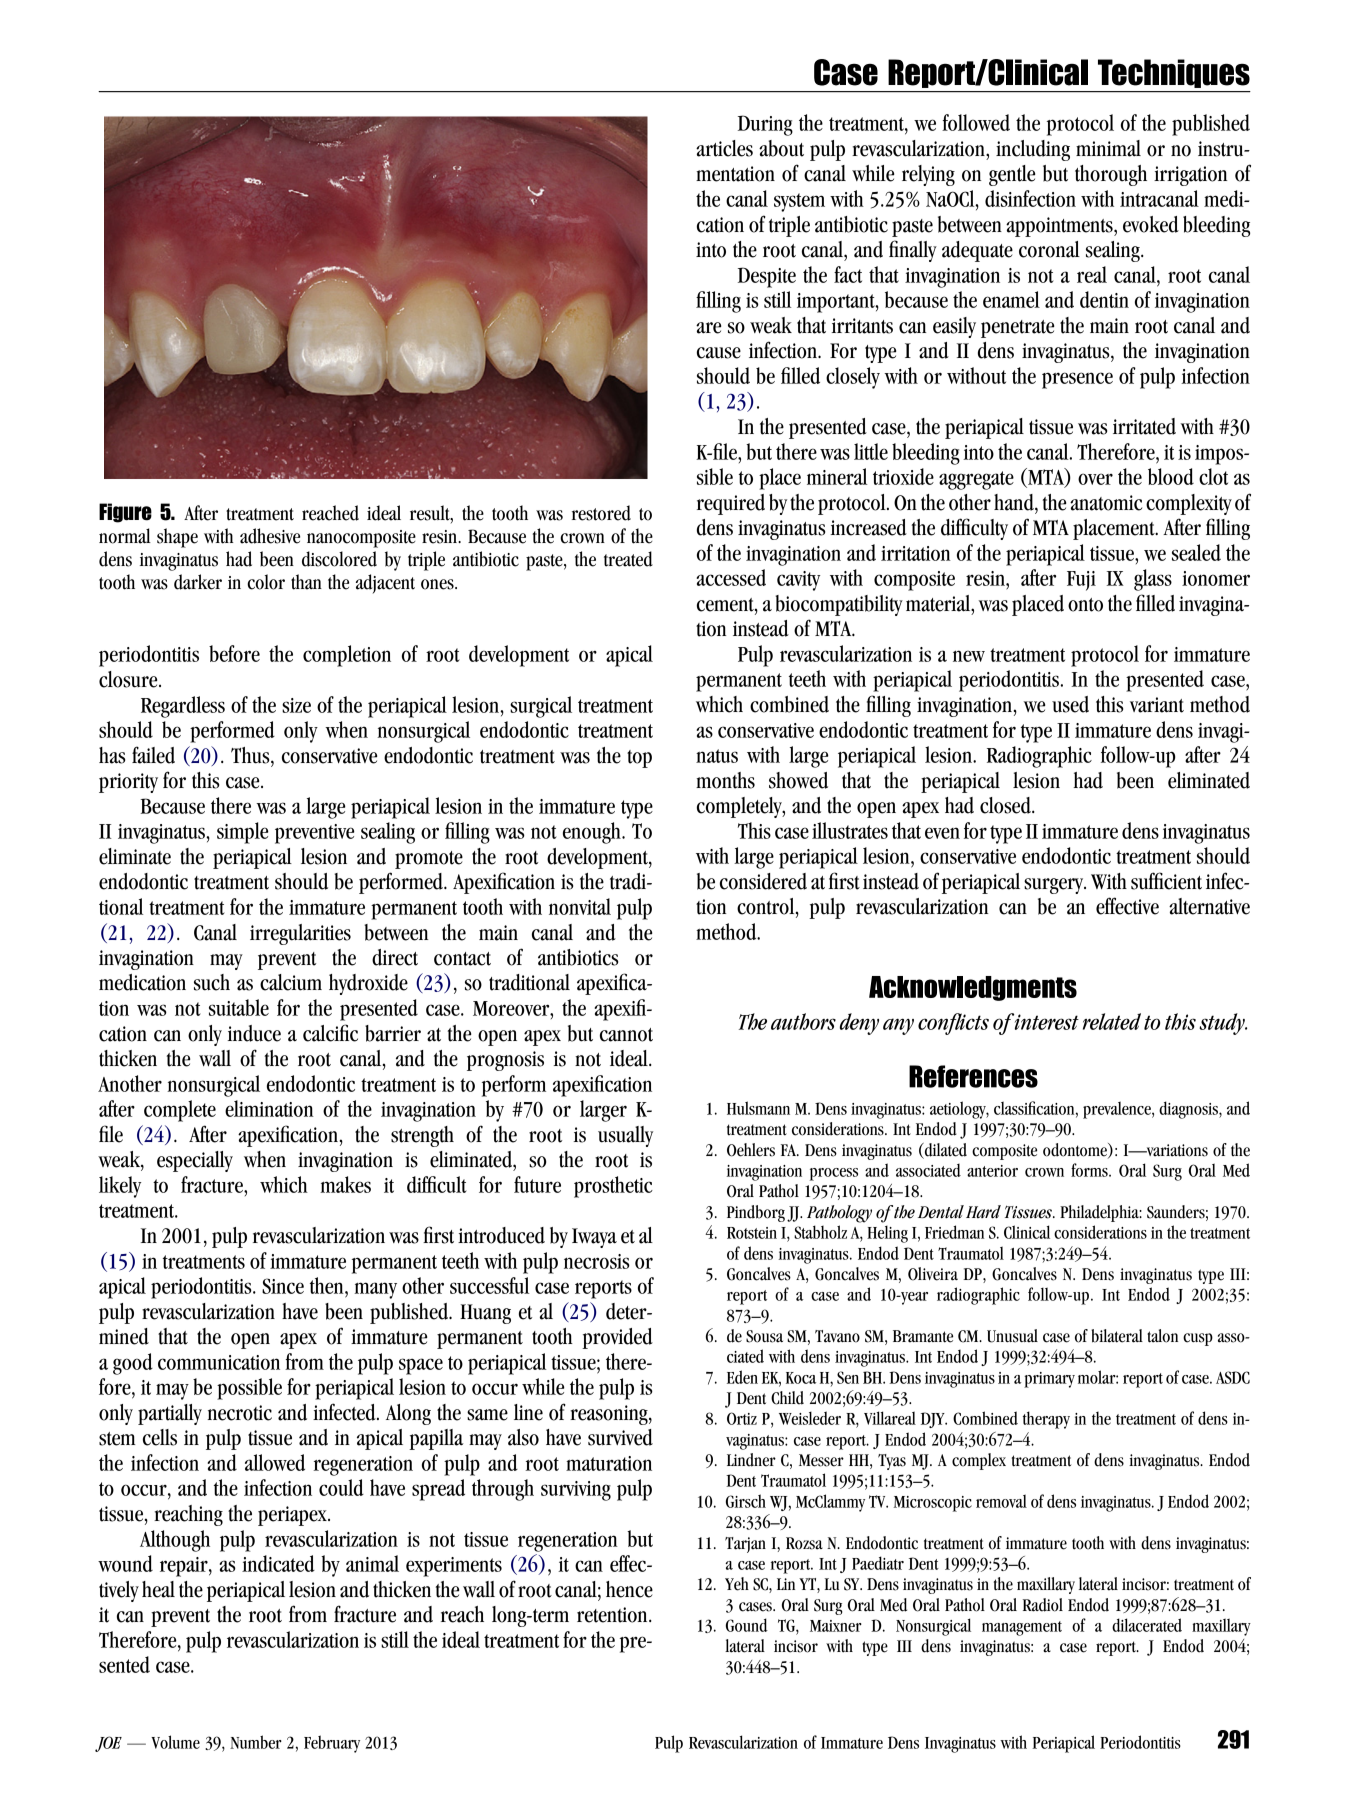 This screenshot has height=1806, width=1349. Describe the element at coordinates (1070, 704) in the screenshot. I see `used` at that location.
